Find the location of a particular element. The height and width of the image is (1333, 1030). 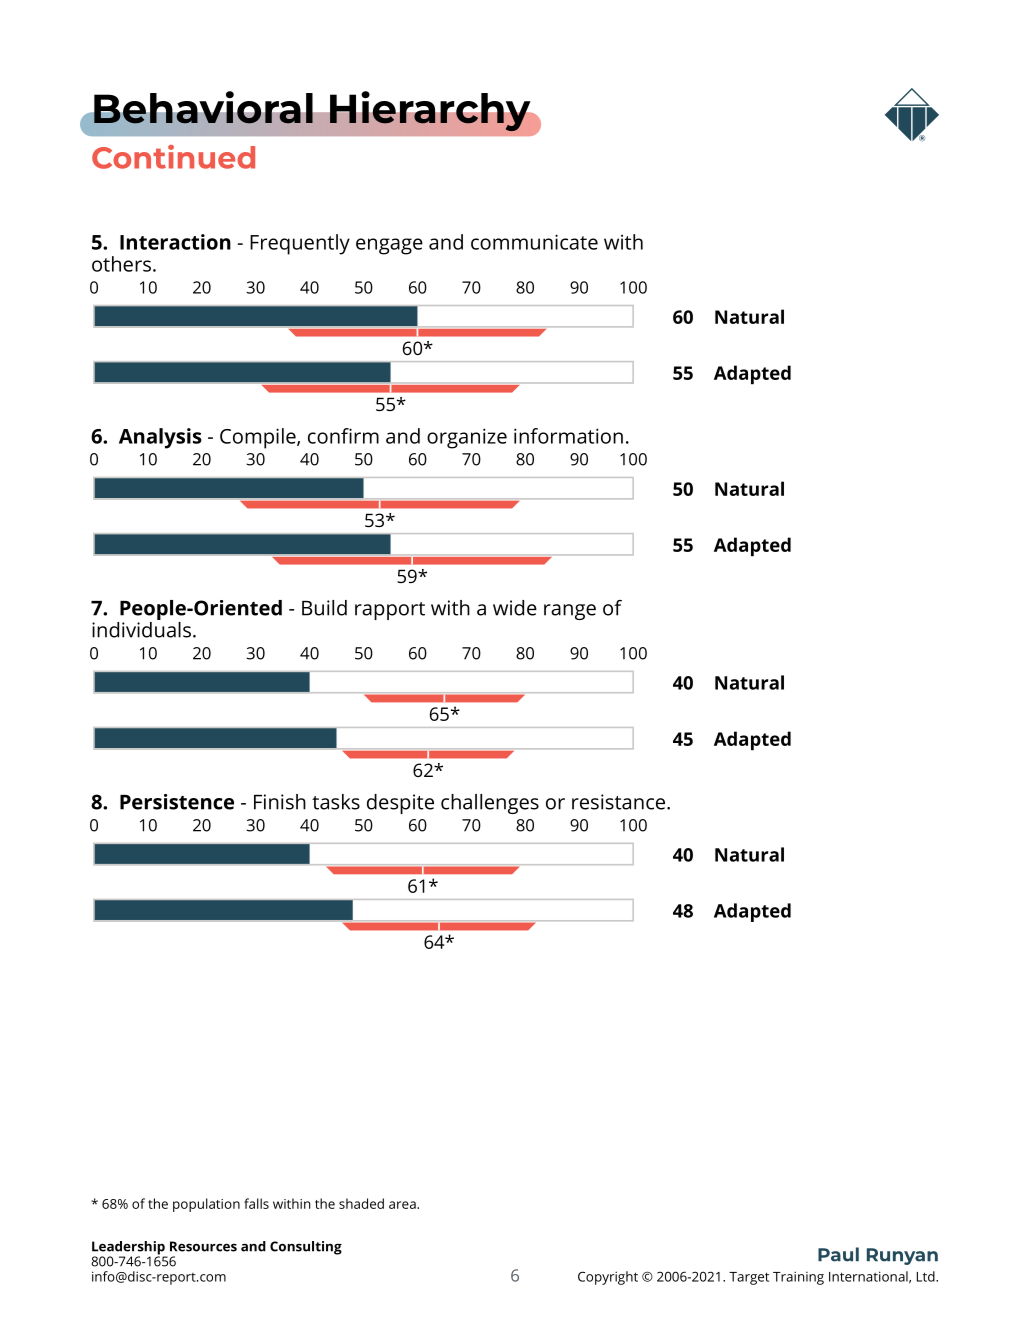

organize is located at coordinates (467, 438).
